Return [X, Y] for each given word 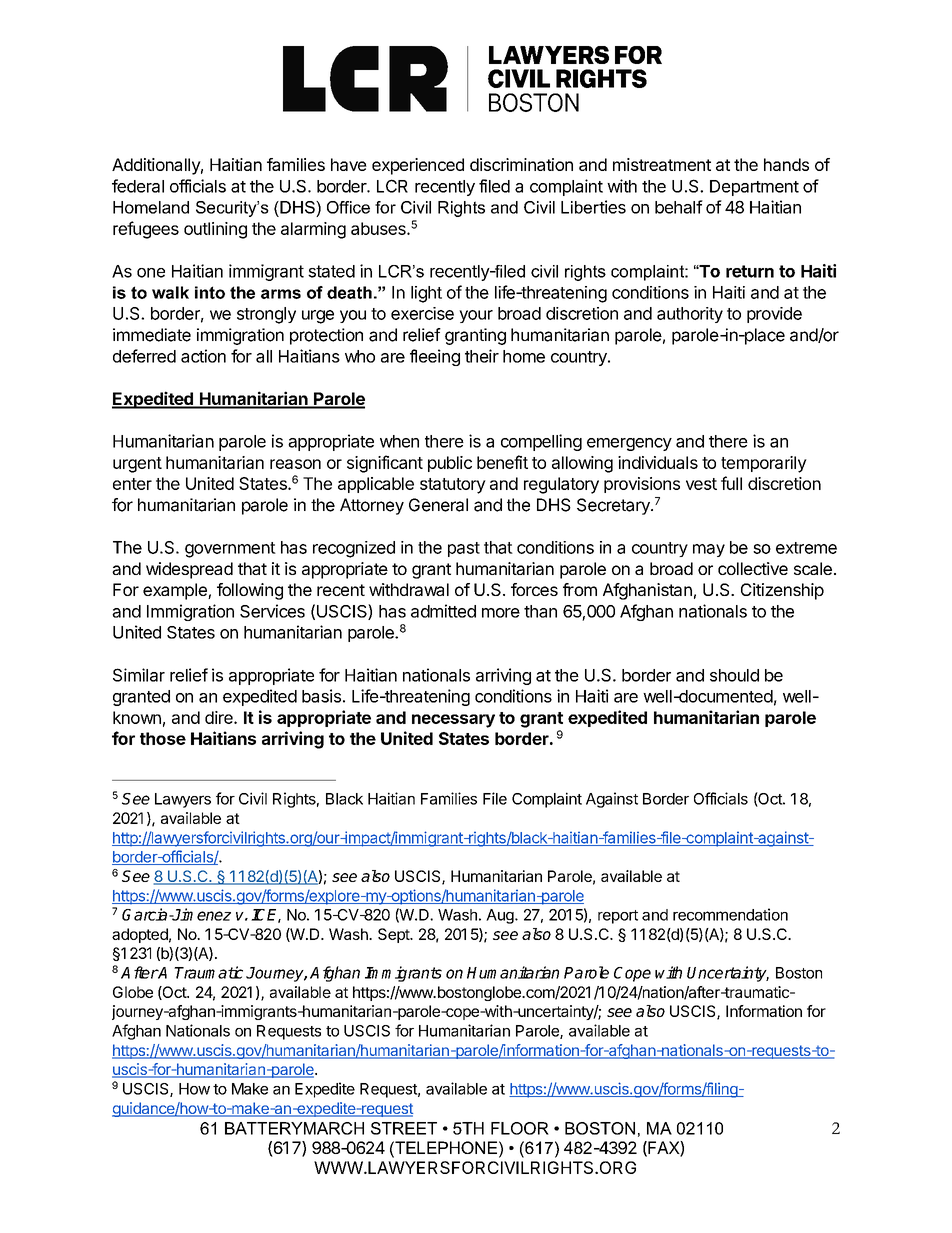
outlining [215, 230]
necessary [453, 721]
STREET [404, 1128]
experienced [418, 166]
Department [754, 188]
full [731, 483]
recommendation [730, 914]
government [230, 550]
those [163, 738]
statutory [453, 486]
